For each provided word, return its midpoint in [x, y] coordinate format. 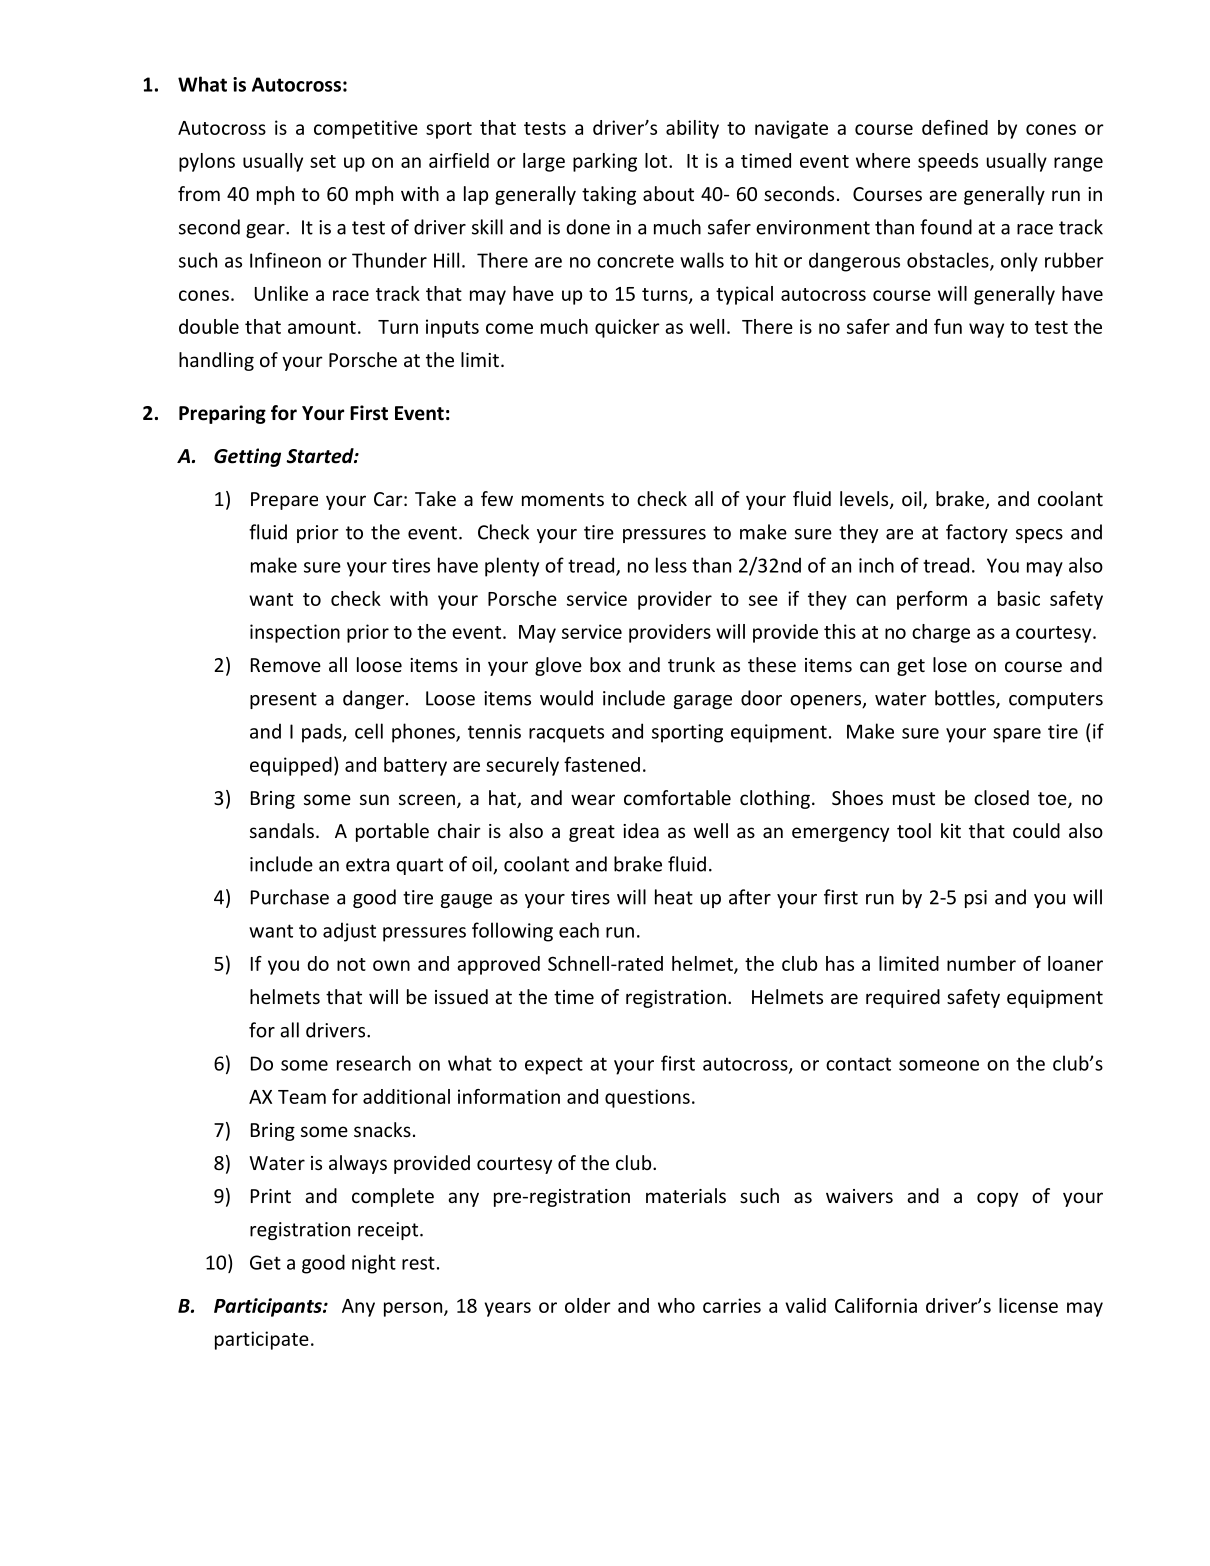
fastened [602, 764]
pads [323, 733]
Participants [269, 1307]
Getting [247, 457]
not [351, 964]
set [323, 161]
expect [554, 1066]
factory [977, 533]
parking [605, 162]
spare [1017, 735]
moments [563, 499]
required [903, 998]
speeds [948, 162]
